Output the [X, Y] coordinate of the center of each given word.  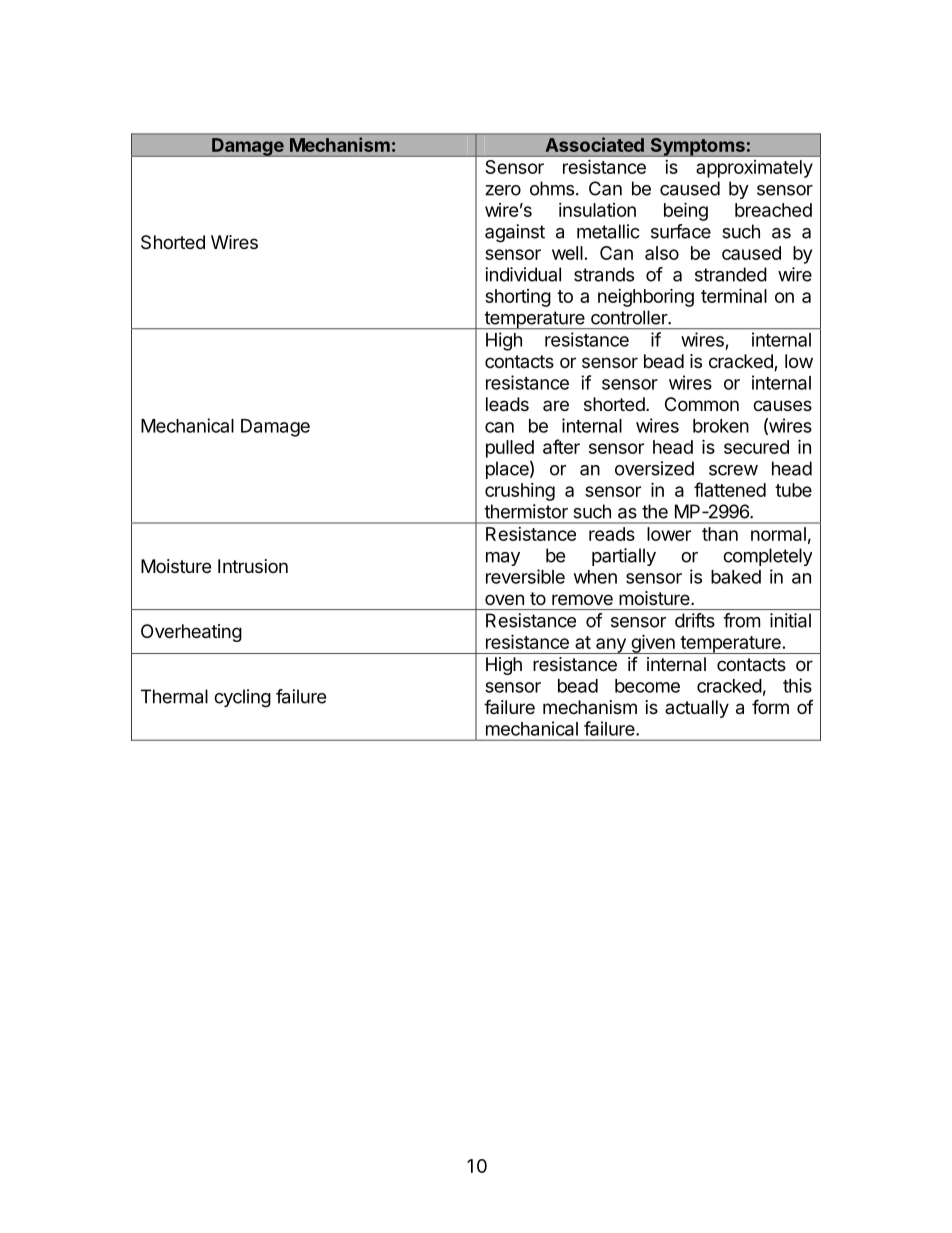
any [611, 646]
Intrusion [253, 566]
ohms [552, 188]
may [503, 559]
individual [523, 274]
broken [721, 426]
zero [503, 190]
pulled [510, 449]
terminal [734, 295]
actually [697, 709]
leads [507, 404]
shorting [518, 298]
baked [736, 577]
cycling [242, 698]
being [686, 211]
